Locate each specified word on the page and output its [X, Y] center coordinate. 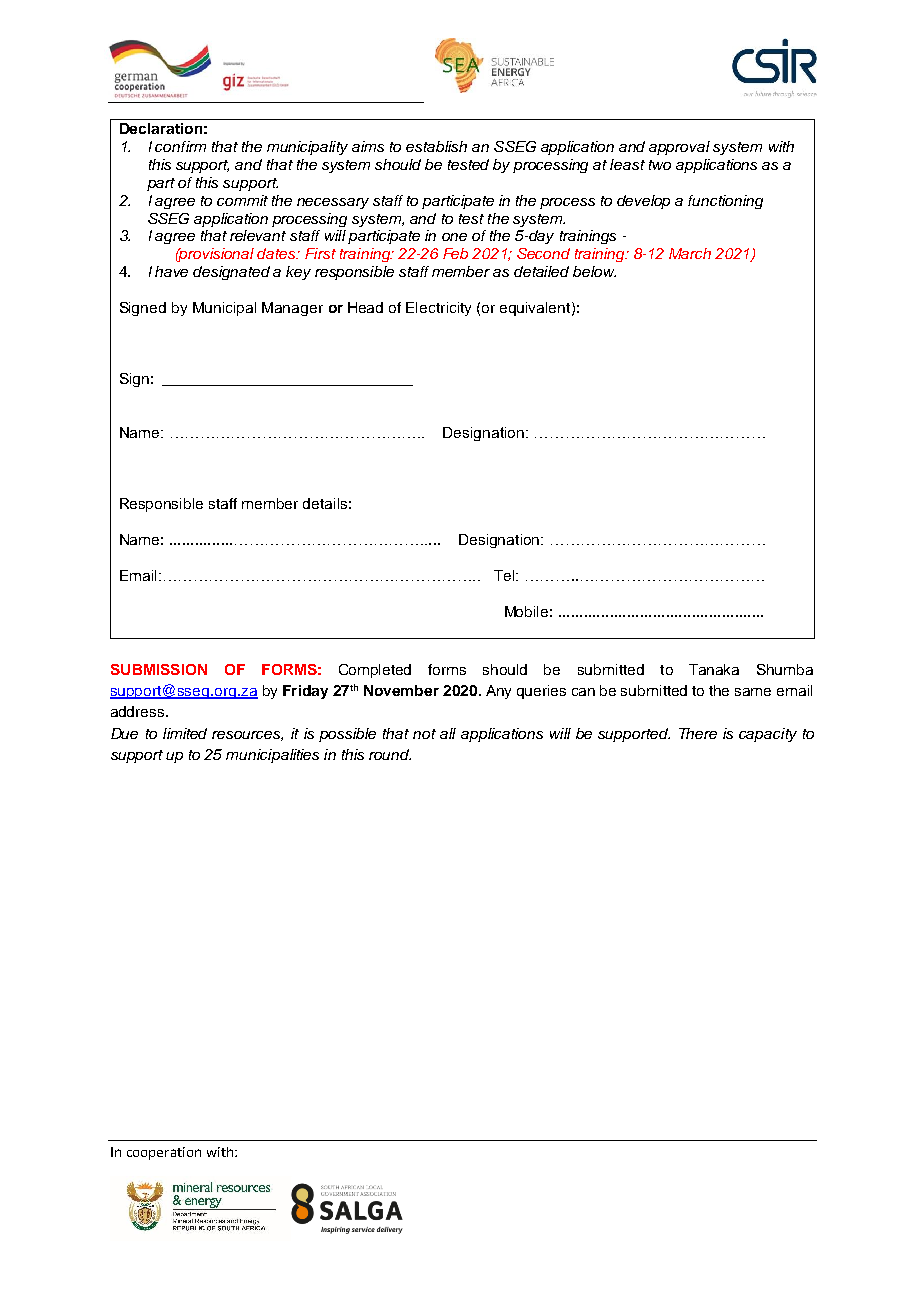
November [401, 690]
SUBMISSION [159, 669]
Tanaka [714, 669]
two [660, 165]
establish [436, 146]
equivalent [536, 309]
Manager [292, 309]
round [390, 754]
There [698, 733]
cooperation [164, 1153]
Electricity [438, 309]
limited [185, 733]
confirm [180, 146]
